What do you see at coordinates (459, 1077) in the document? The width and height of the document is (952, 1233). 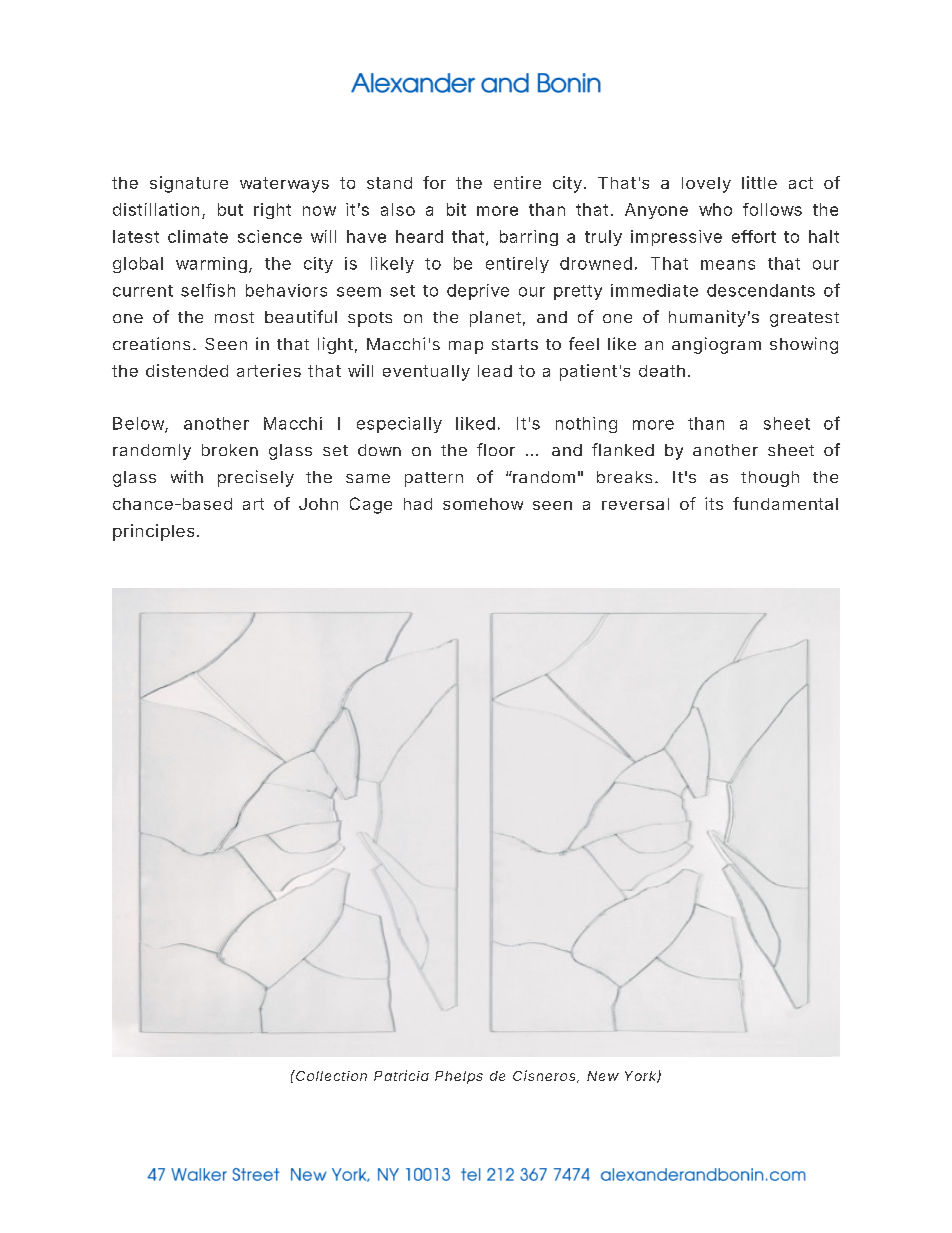 I see `Phelps` at bounding box center [459, 1077].
